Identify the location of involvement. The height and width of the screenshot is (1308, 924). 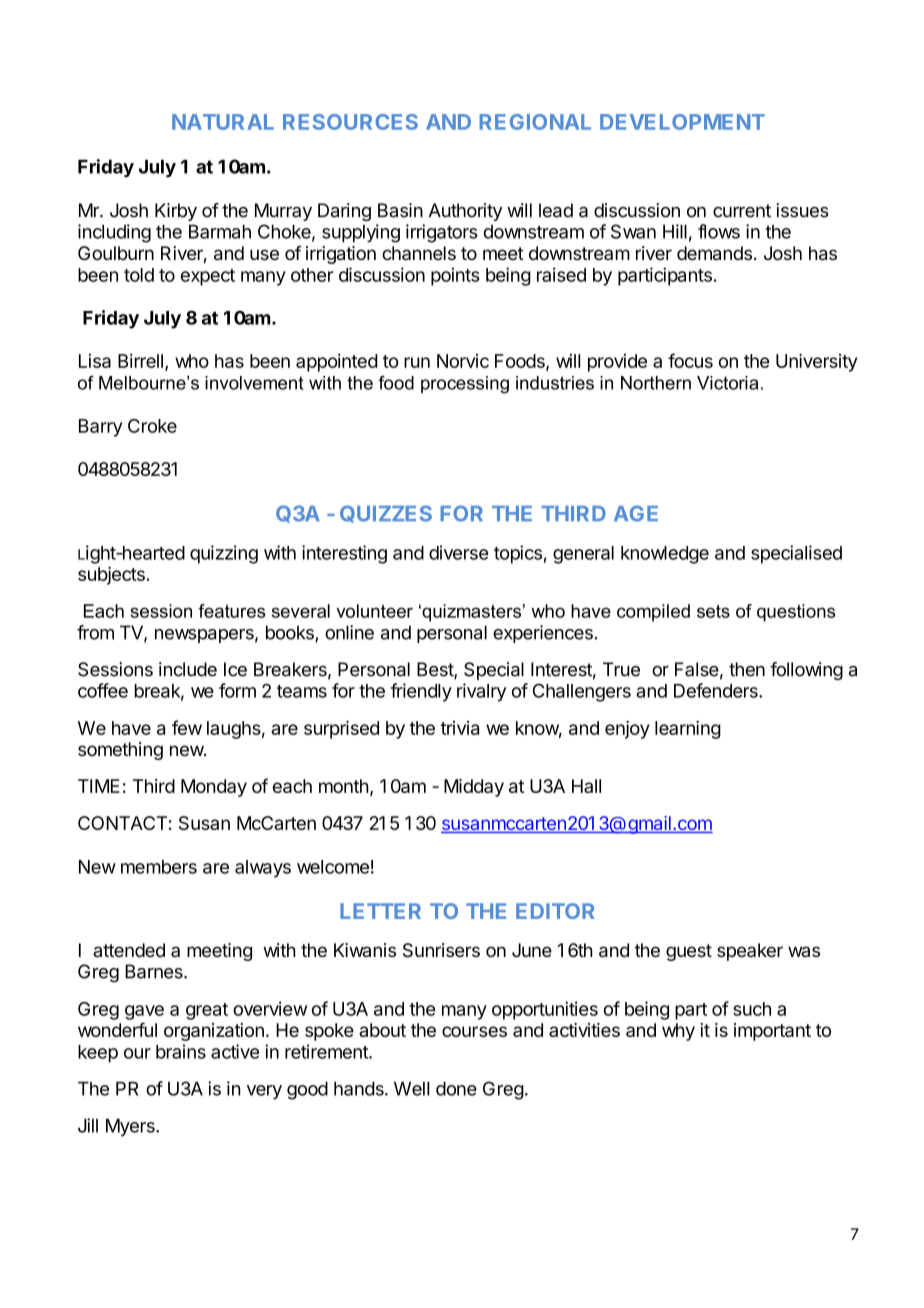
(254, 383).
